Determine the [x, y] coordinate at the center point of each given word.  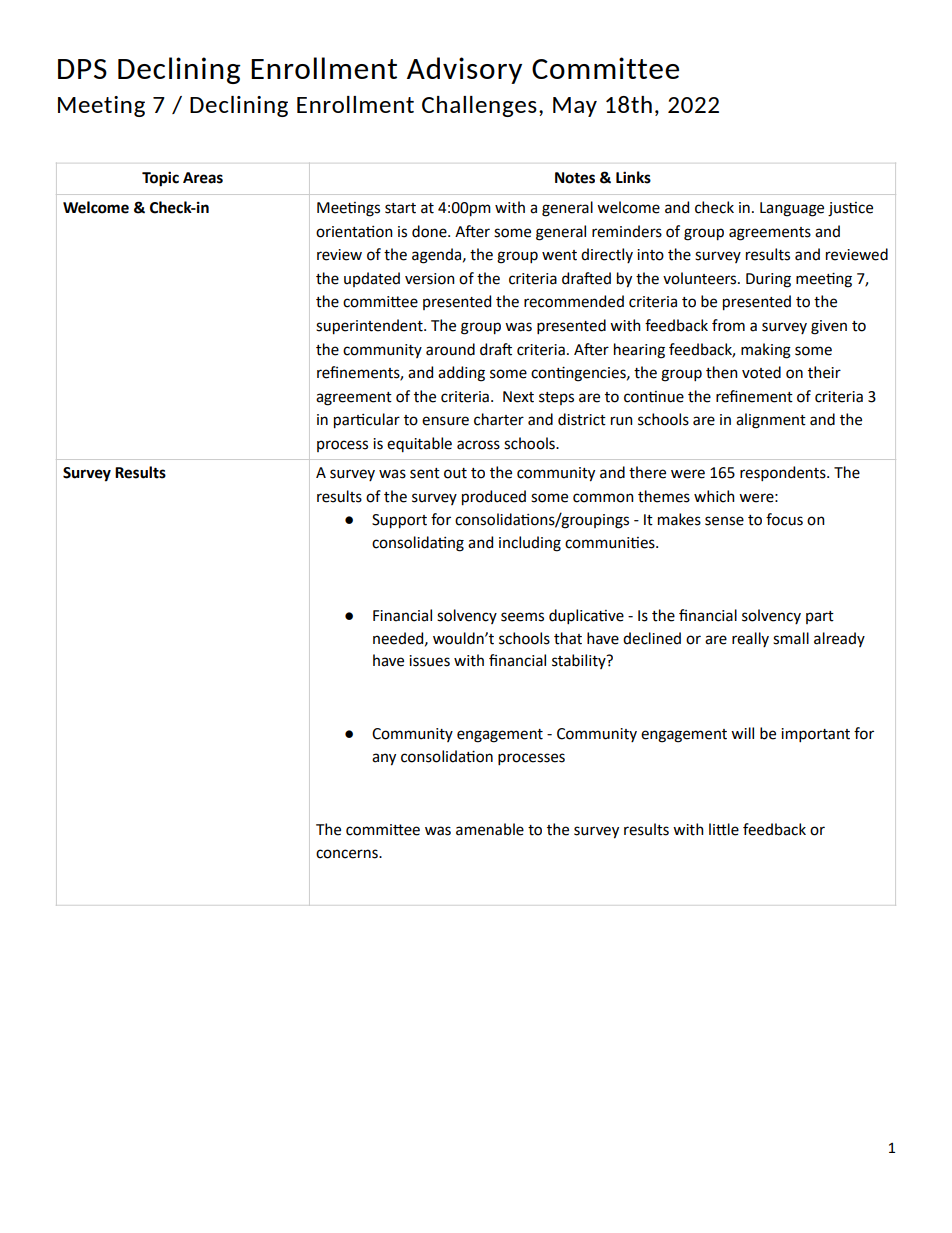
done [430, 231]
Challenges [479, 106]
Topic [160, 179]
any [384, 759]
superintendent [370, 327]
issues [429, 661]
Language [792, 209]
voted [761, 372]
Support [399, 521]
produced [494, 498]
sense [724, 521]
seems [522, 617]
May [575, 107]
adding [461, 374]
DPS [82, 69]
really [750, 639]
